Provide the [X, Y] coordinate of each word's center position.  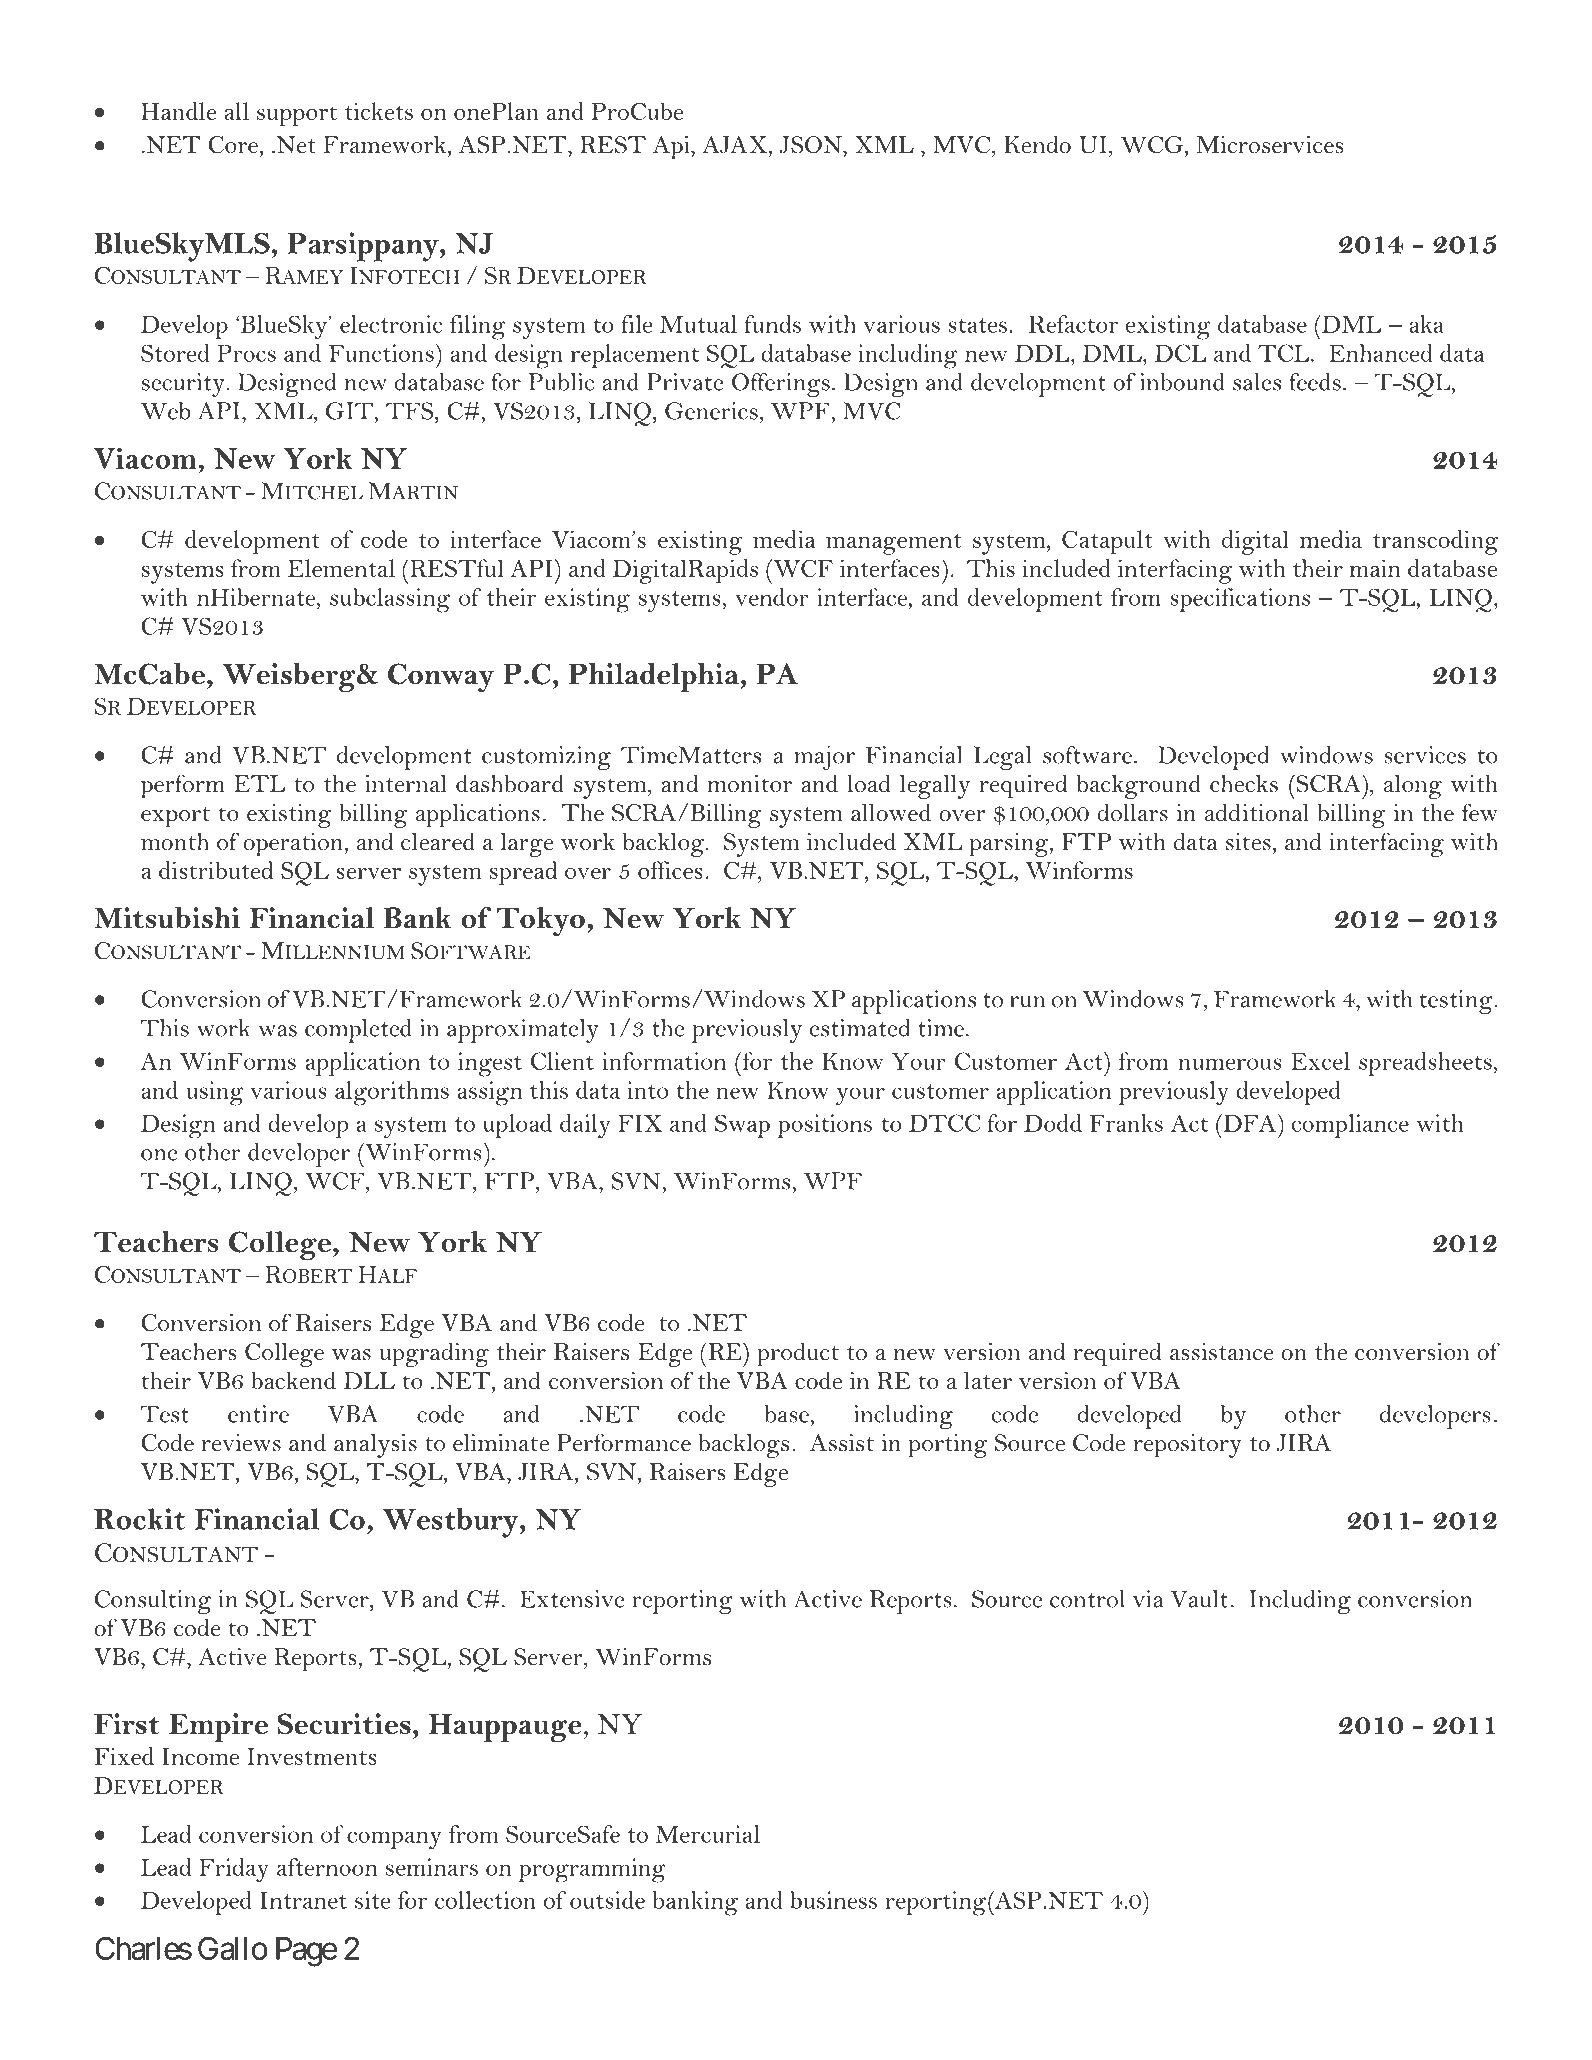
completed [358, 1031]
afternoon [327, 1867]
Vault [1199, 1599]
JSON [812, 145]
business [833, 1900]
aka [1426, 324]
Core [233, 145]
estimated [860, 1028]
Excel [1320, 1061]
